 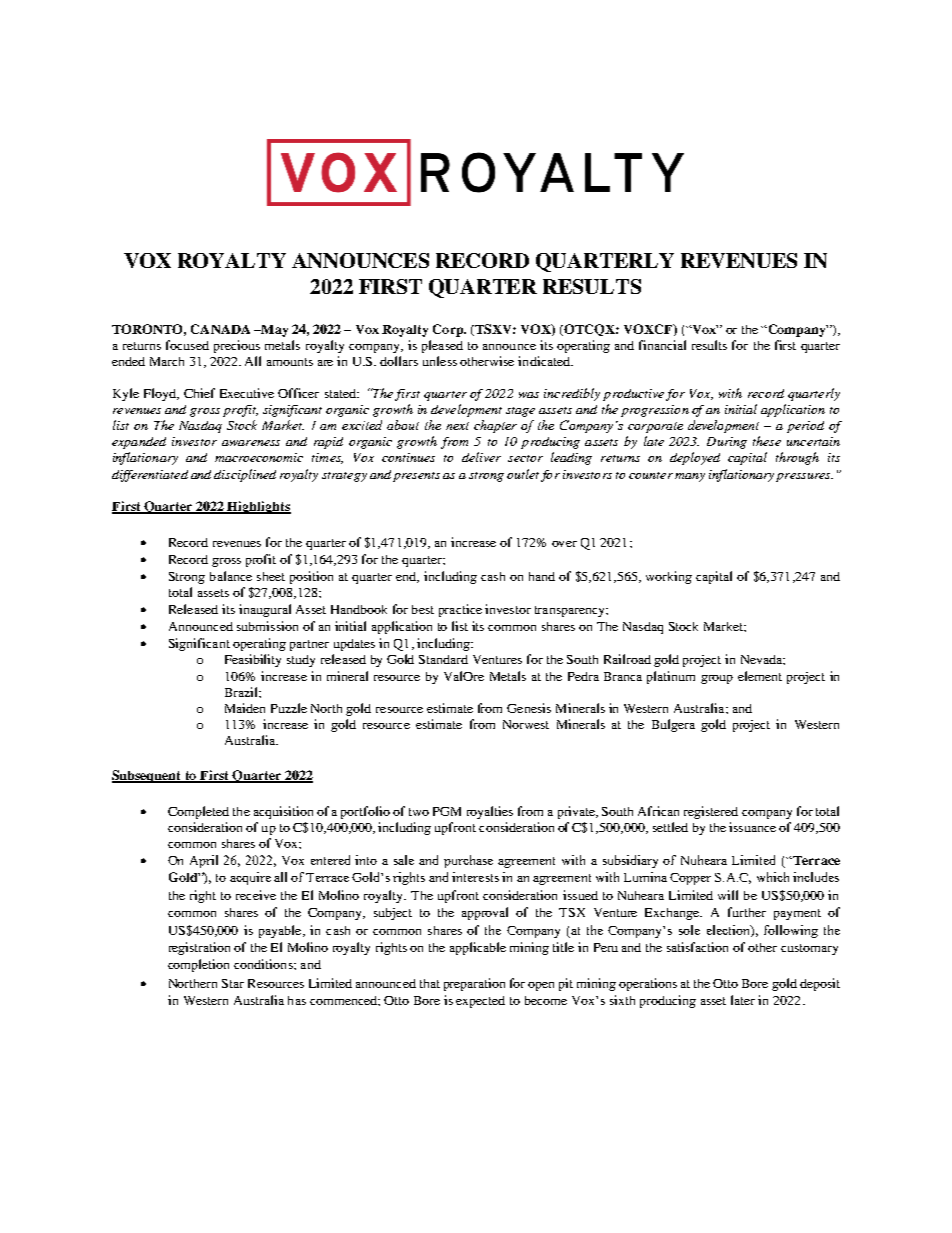 I want to click on financial, so click(x=662, y=345).
